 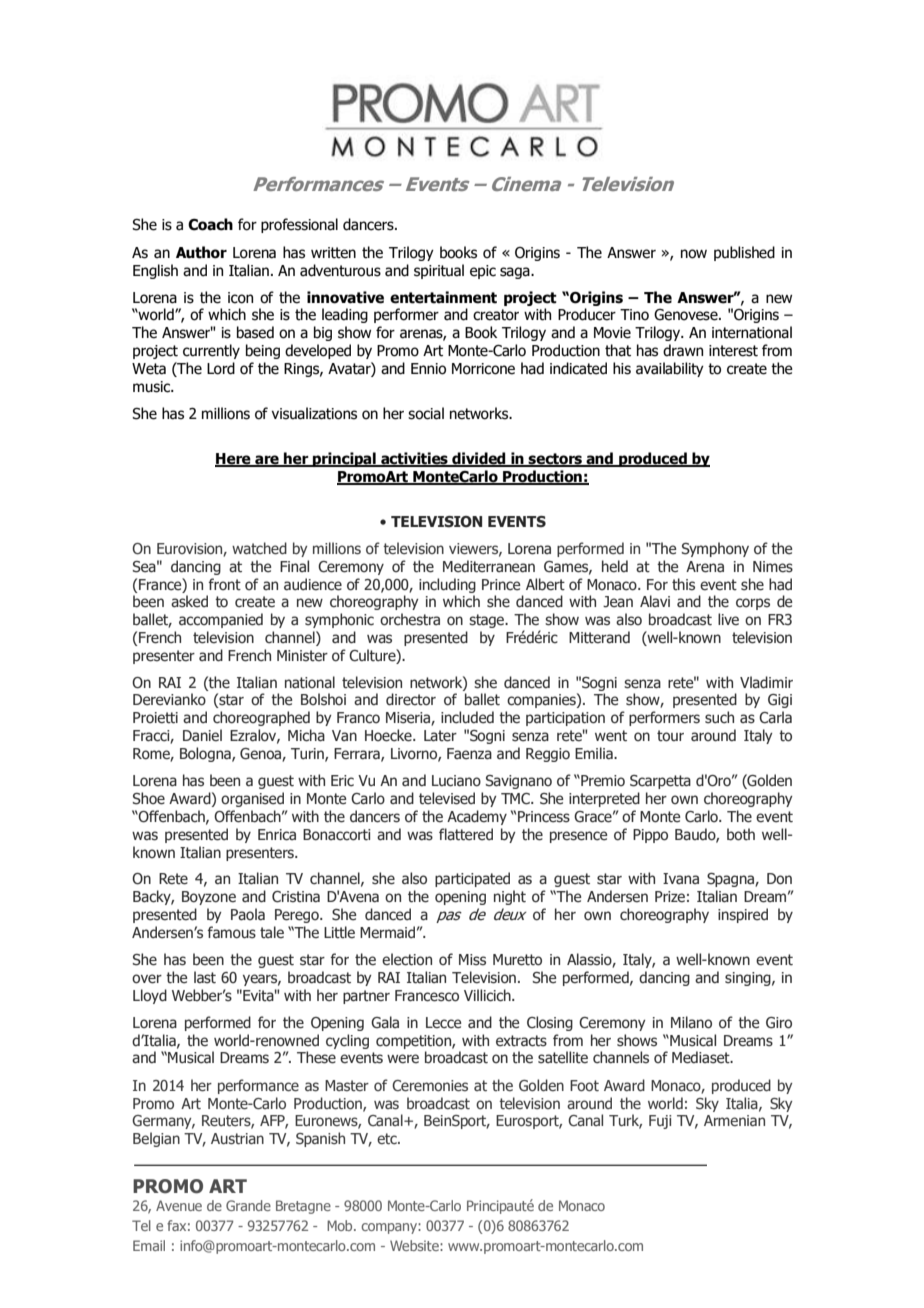 What do you see at coordinates (201, 252) in the screenshot?
I see `Author` at bounding box center [201, 252].
